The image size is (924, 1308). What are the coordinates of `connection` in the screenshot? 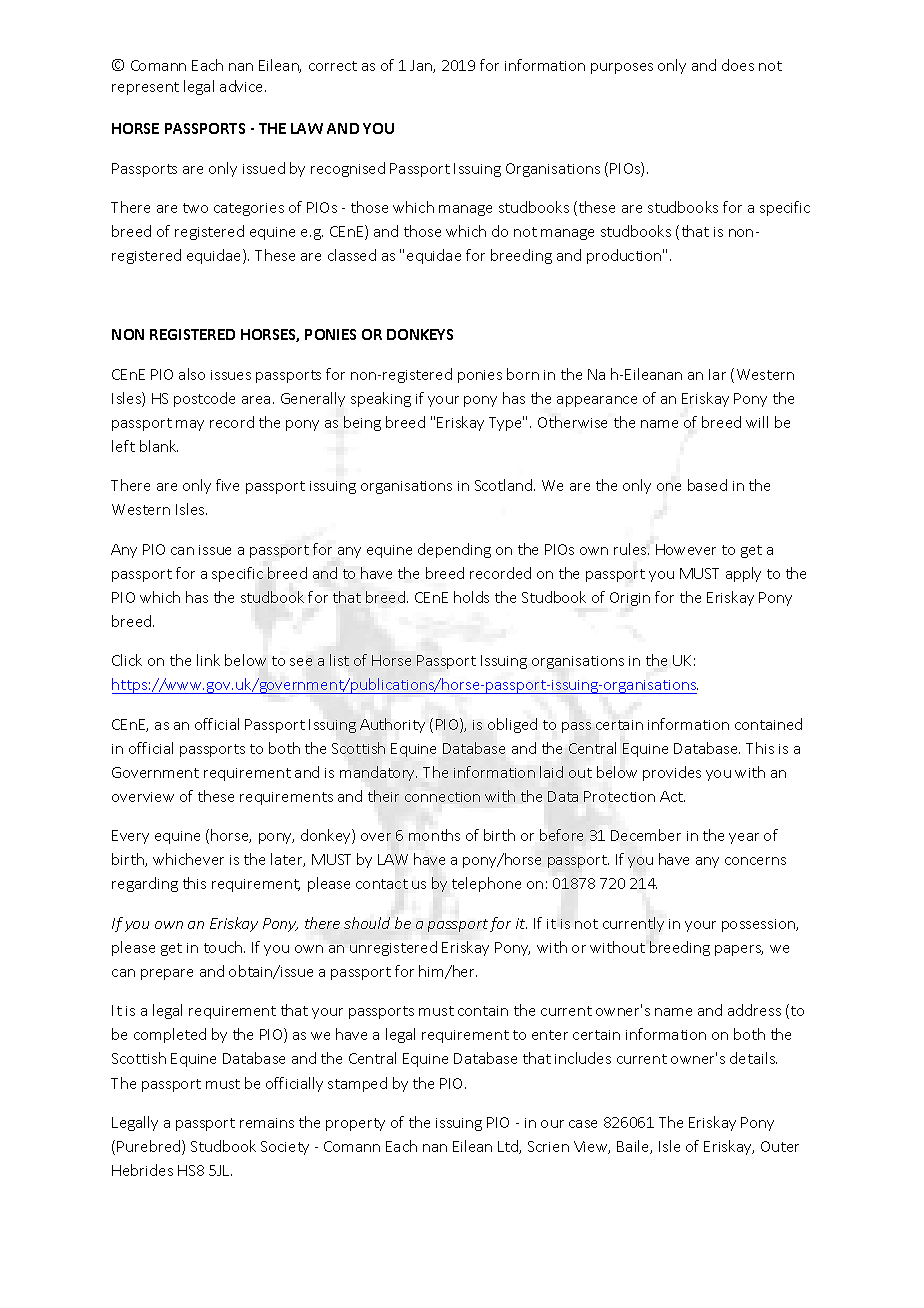 It's located at (442, 797).
